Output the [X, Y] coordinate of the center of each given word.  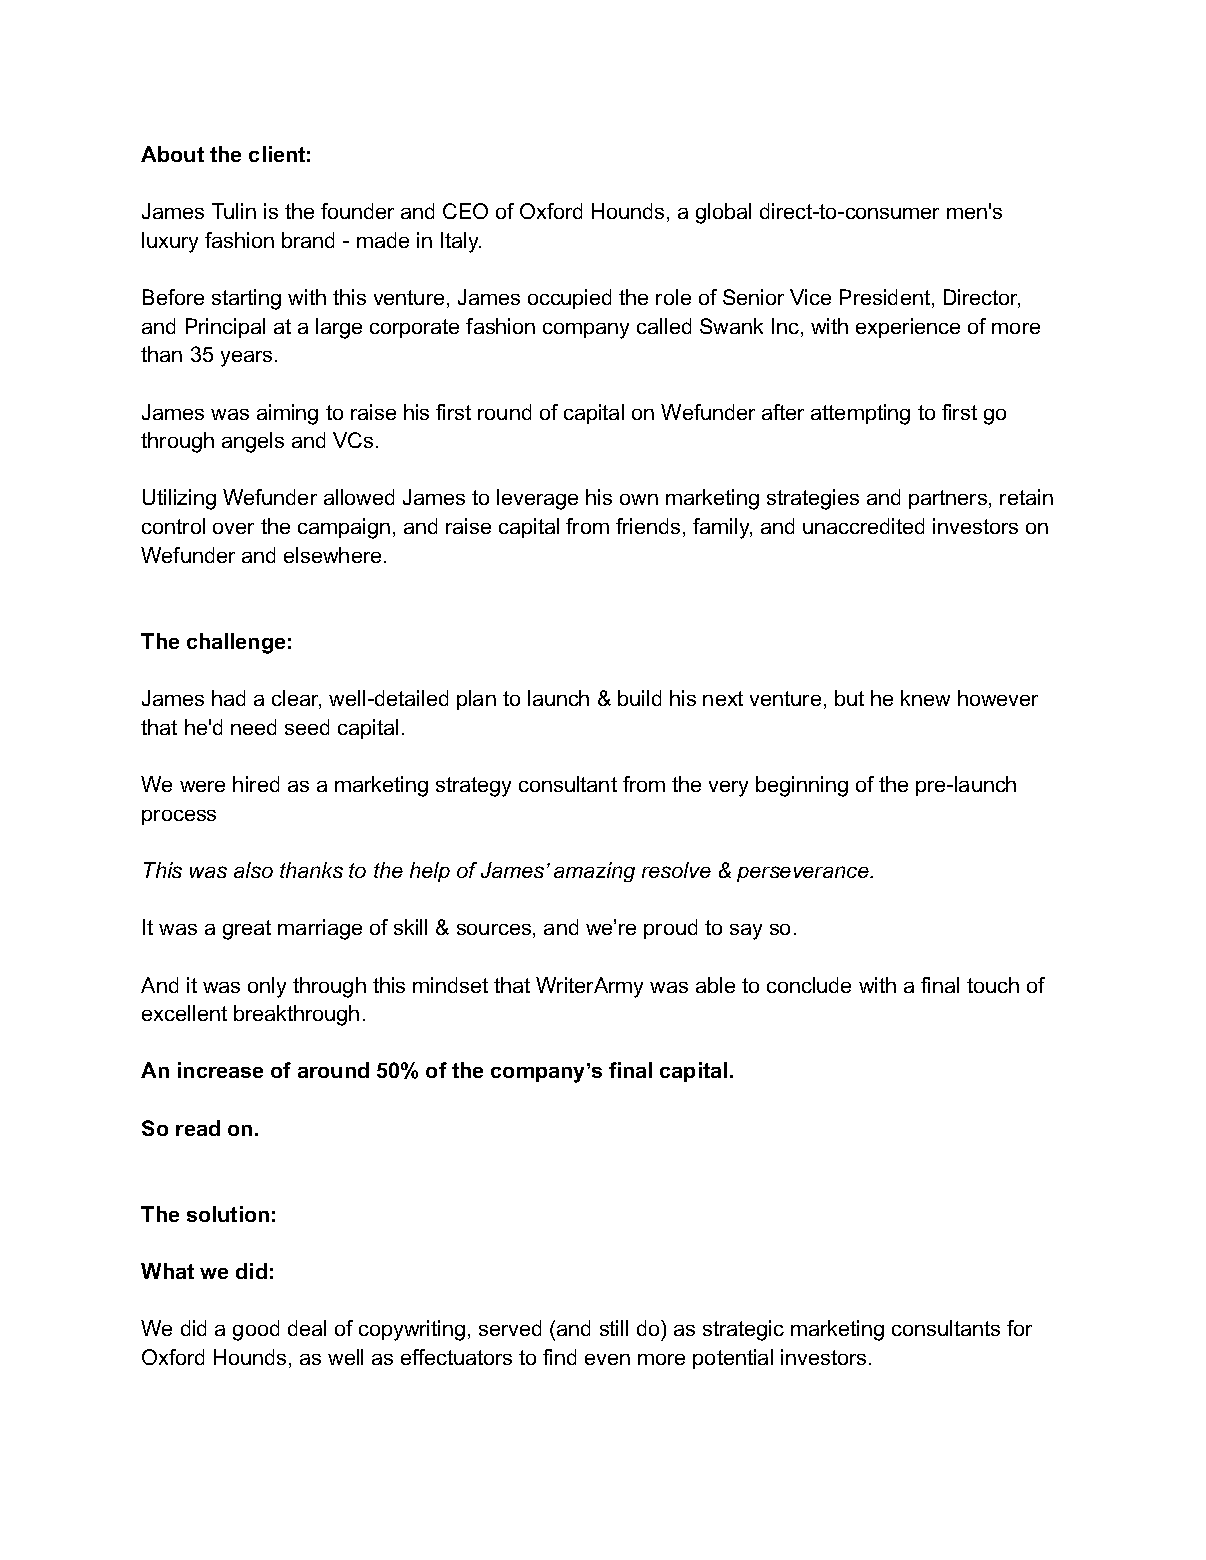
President [885, 297]
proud [670, 929]
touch [993, 985]
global [723, 213]
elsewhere [332, 555]
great [247, 930]
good [256, 1330]
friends [648, 526]
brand [308, 240]
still [614, 1328]
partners [949, 499]
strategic [743, 1330]
